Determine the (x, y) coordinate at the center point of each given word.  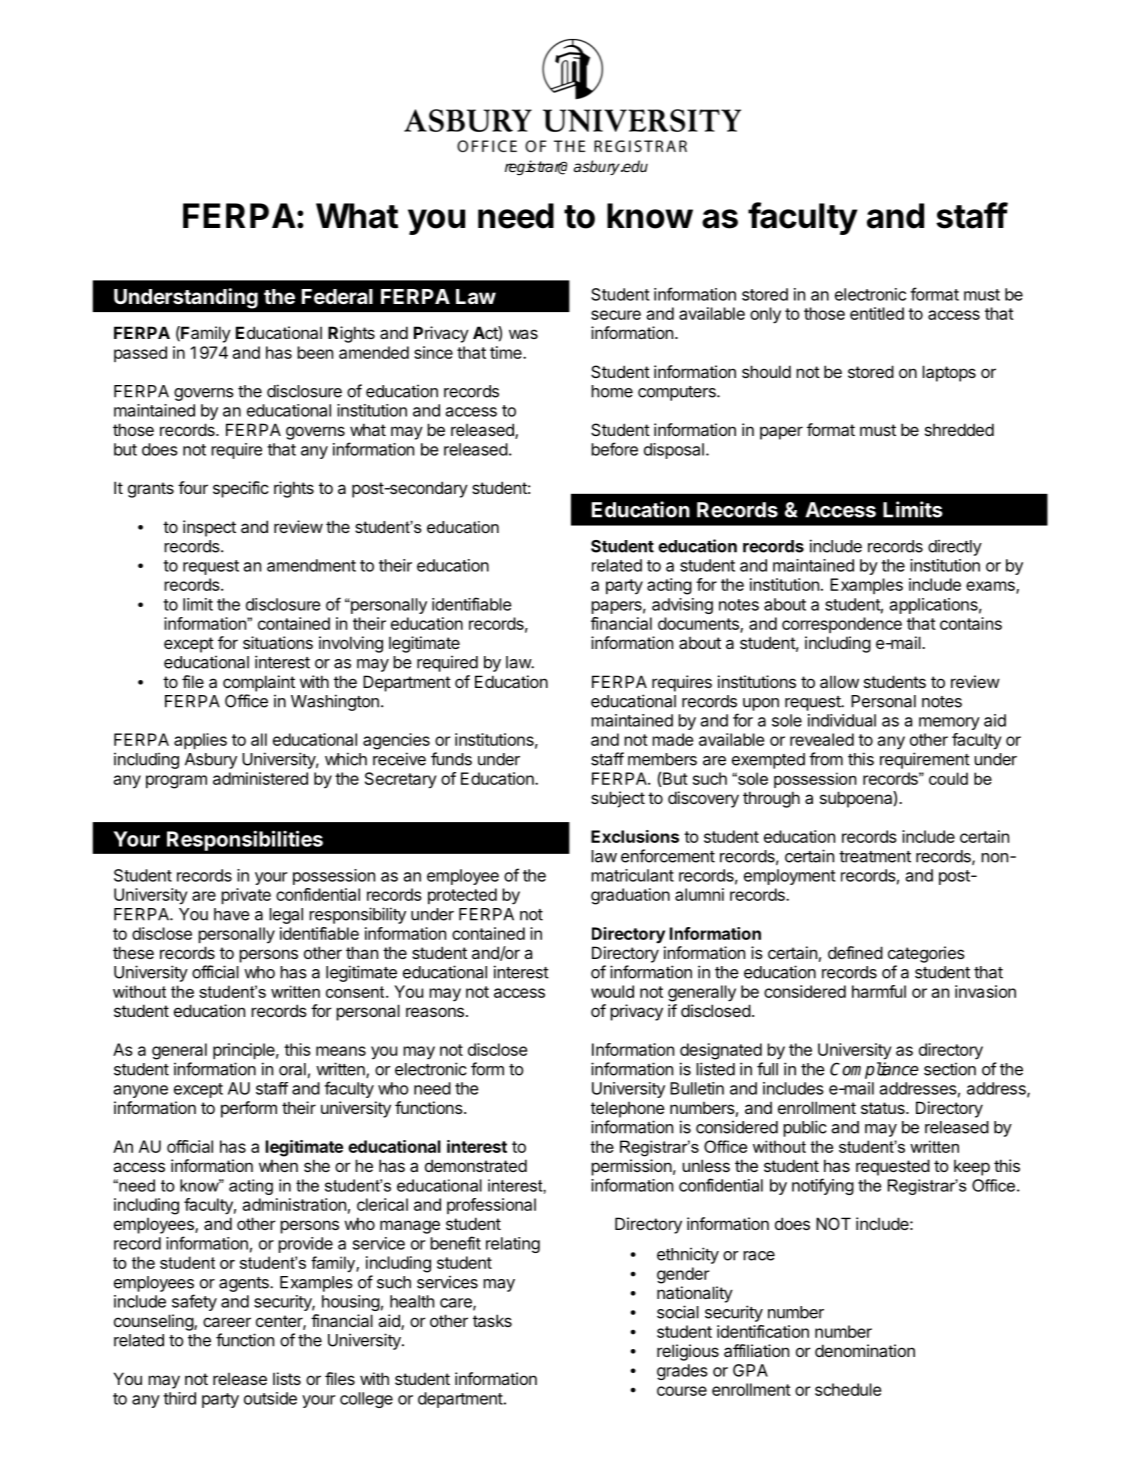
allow (839, 681)
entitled (877, 313)
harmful (879, 991)
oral (292, 1069)
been (315, 352)
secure (616, 315)
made (672, 739)
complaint (259, 683)
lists (287, 1378)
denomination (865, 1350)
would (612, 991)
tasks (492, 1320)
